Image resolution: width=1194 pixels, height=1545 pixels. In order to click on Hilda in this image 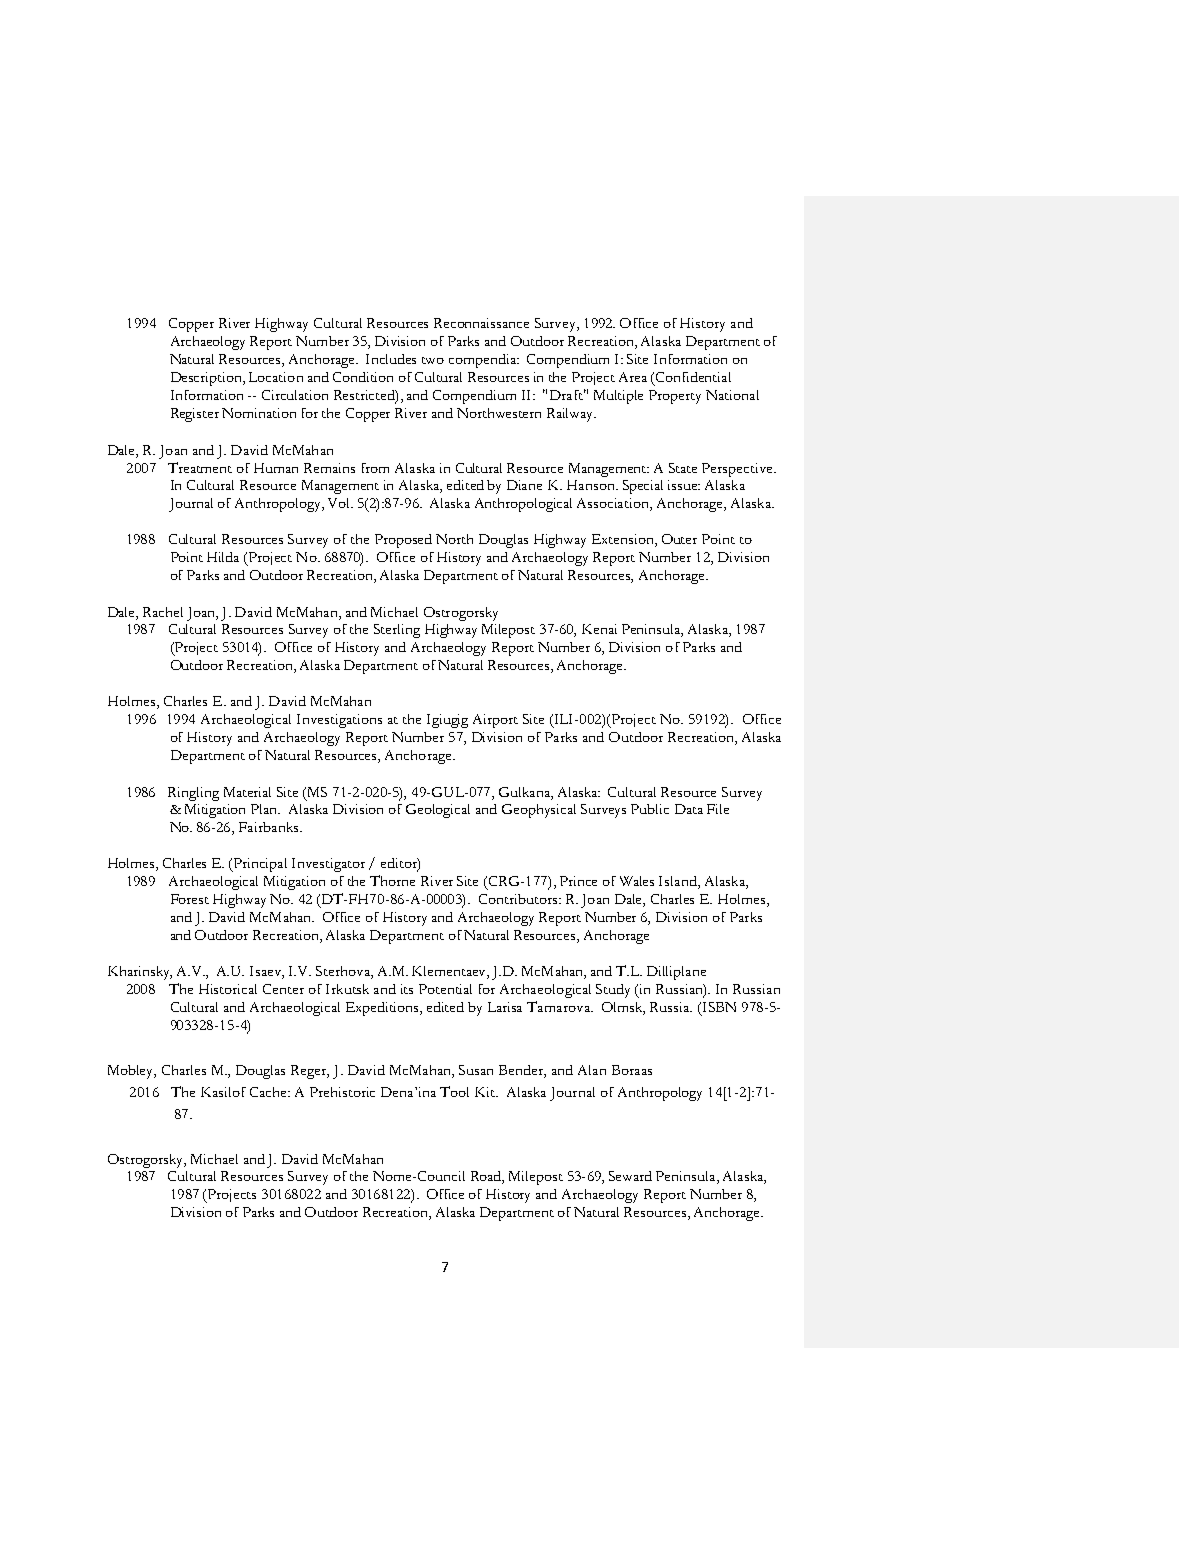, I will do `click(223, 557)`.
